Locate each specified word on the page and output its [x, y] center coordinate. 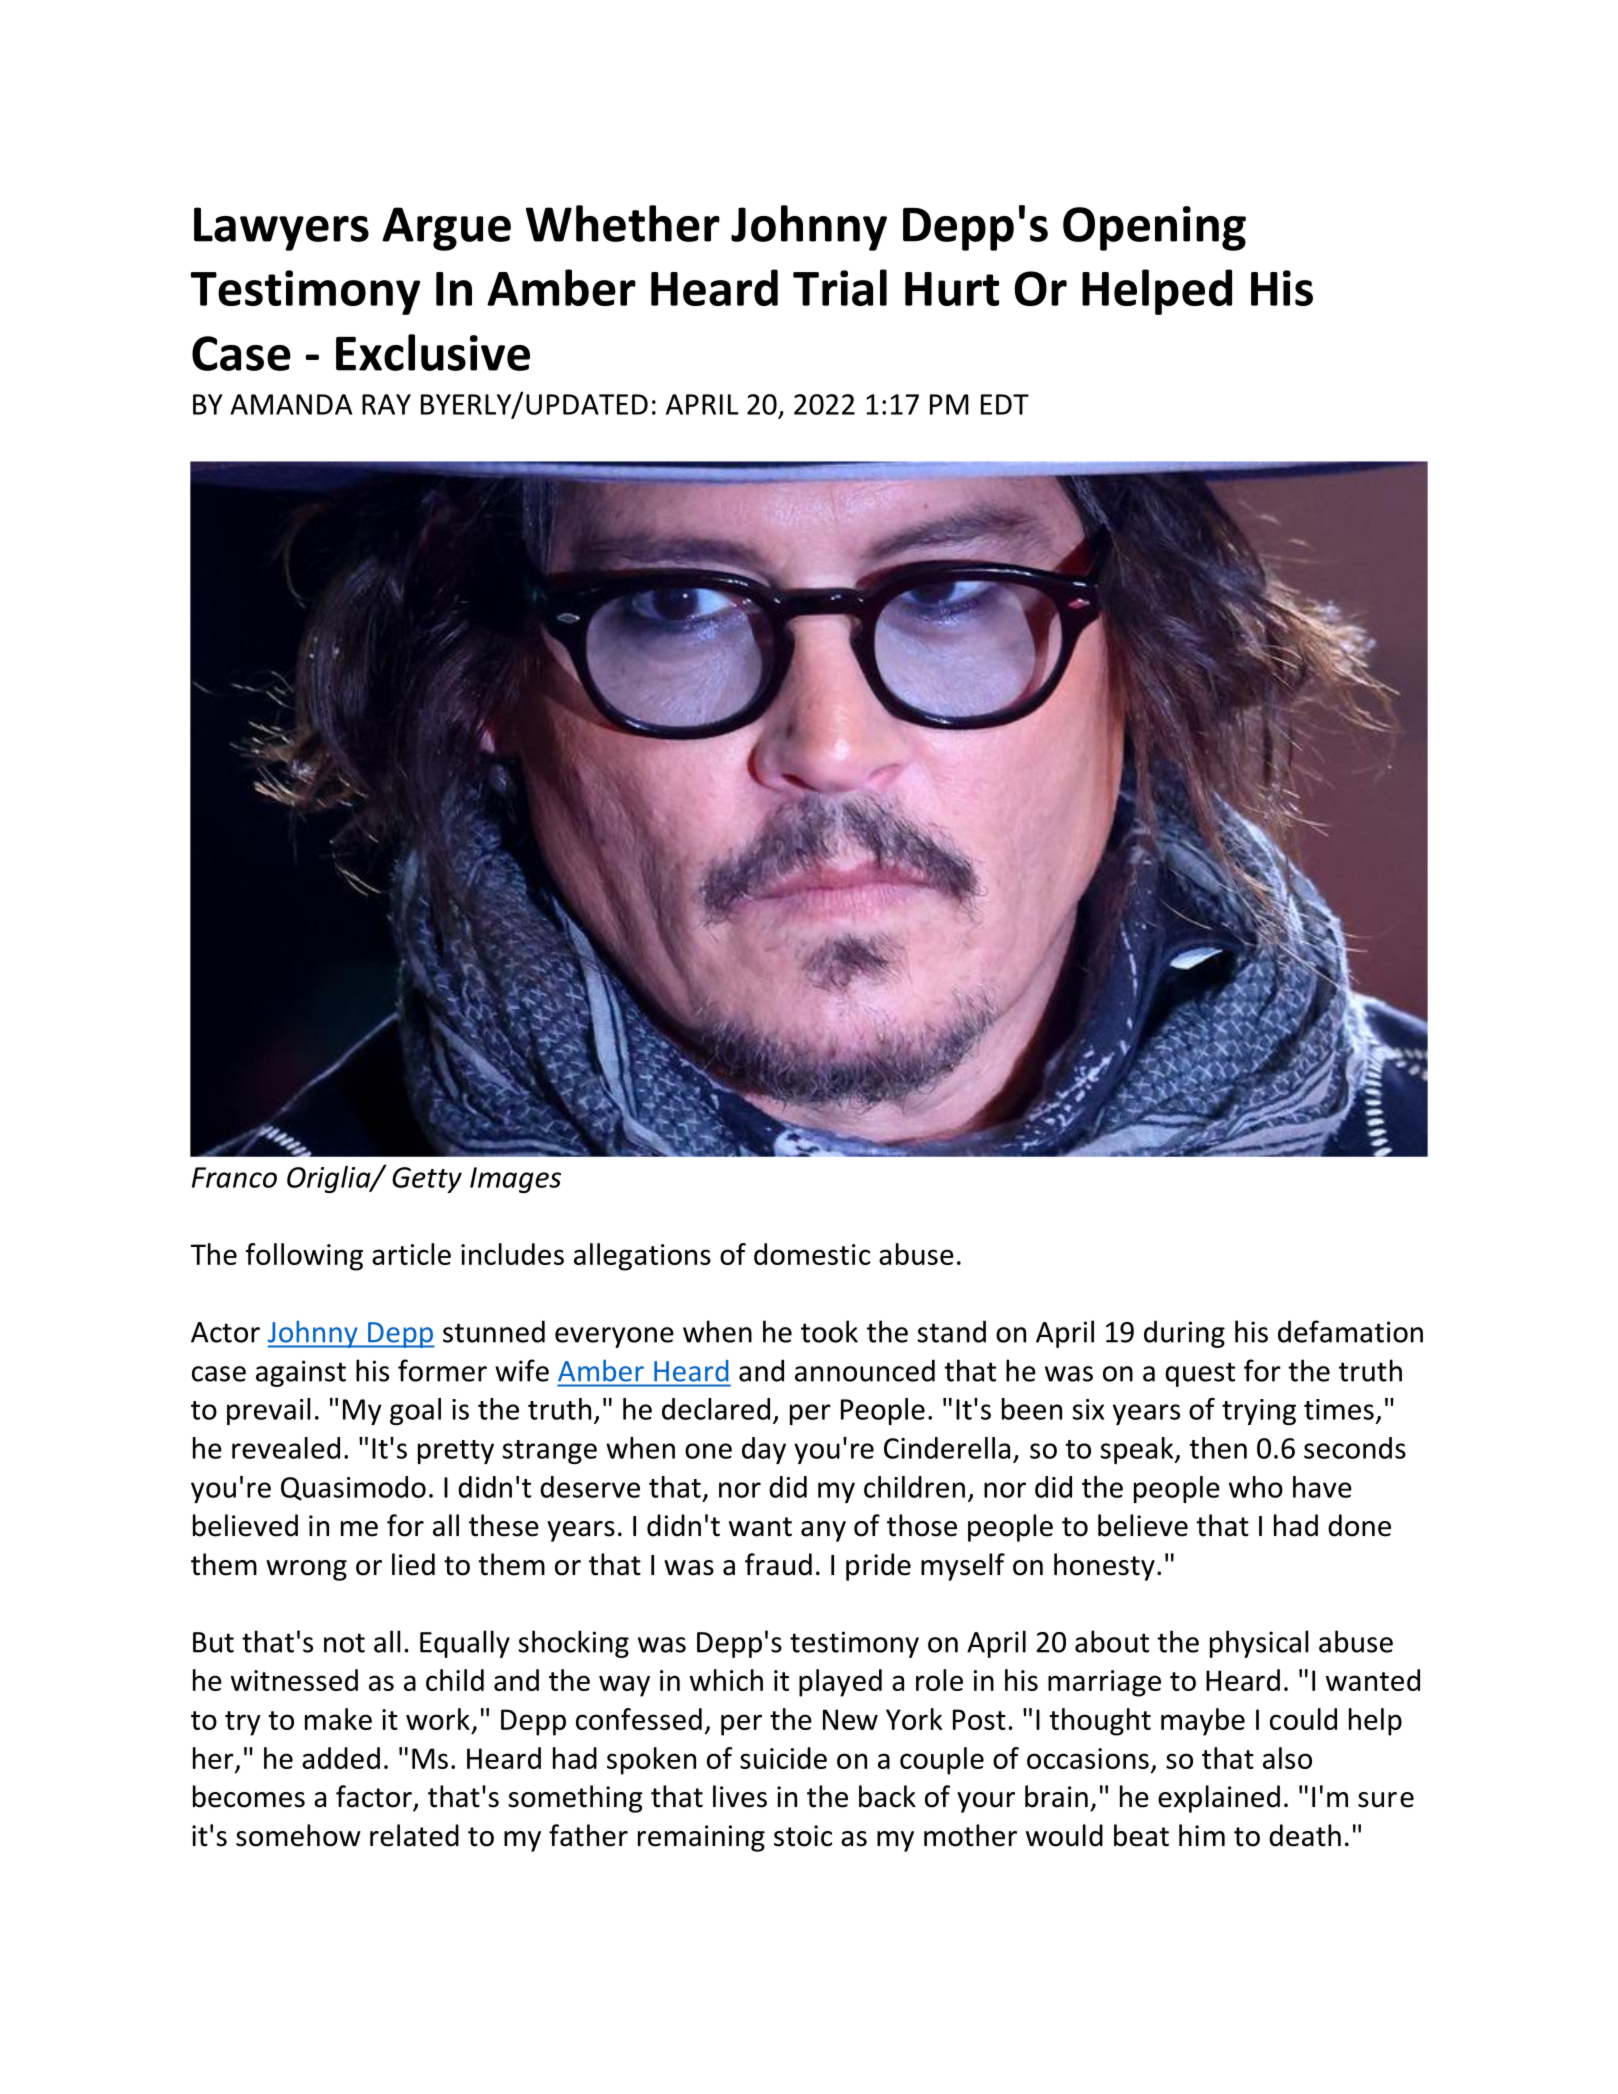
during [1184, 1334]
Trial [840, 287]
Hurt [952, 289]
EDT [1005, 404]
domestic [812, 1254]
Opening [1154, 228]
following [304, 1257]
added [341, 1758]
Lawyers [281, 229]
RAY [386, 404]
